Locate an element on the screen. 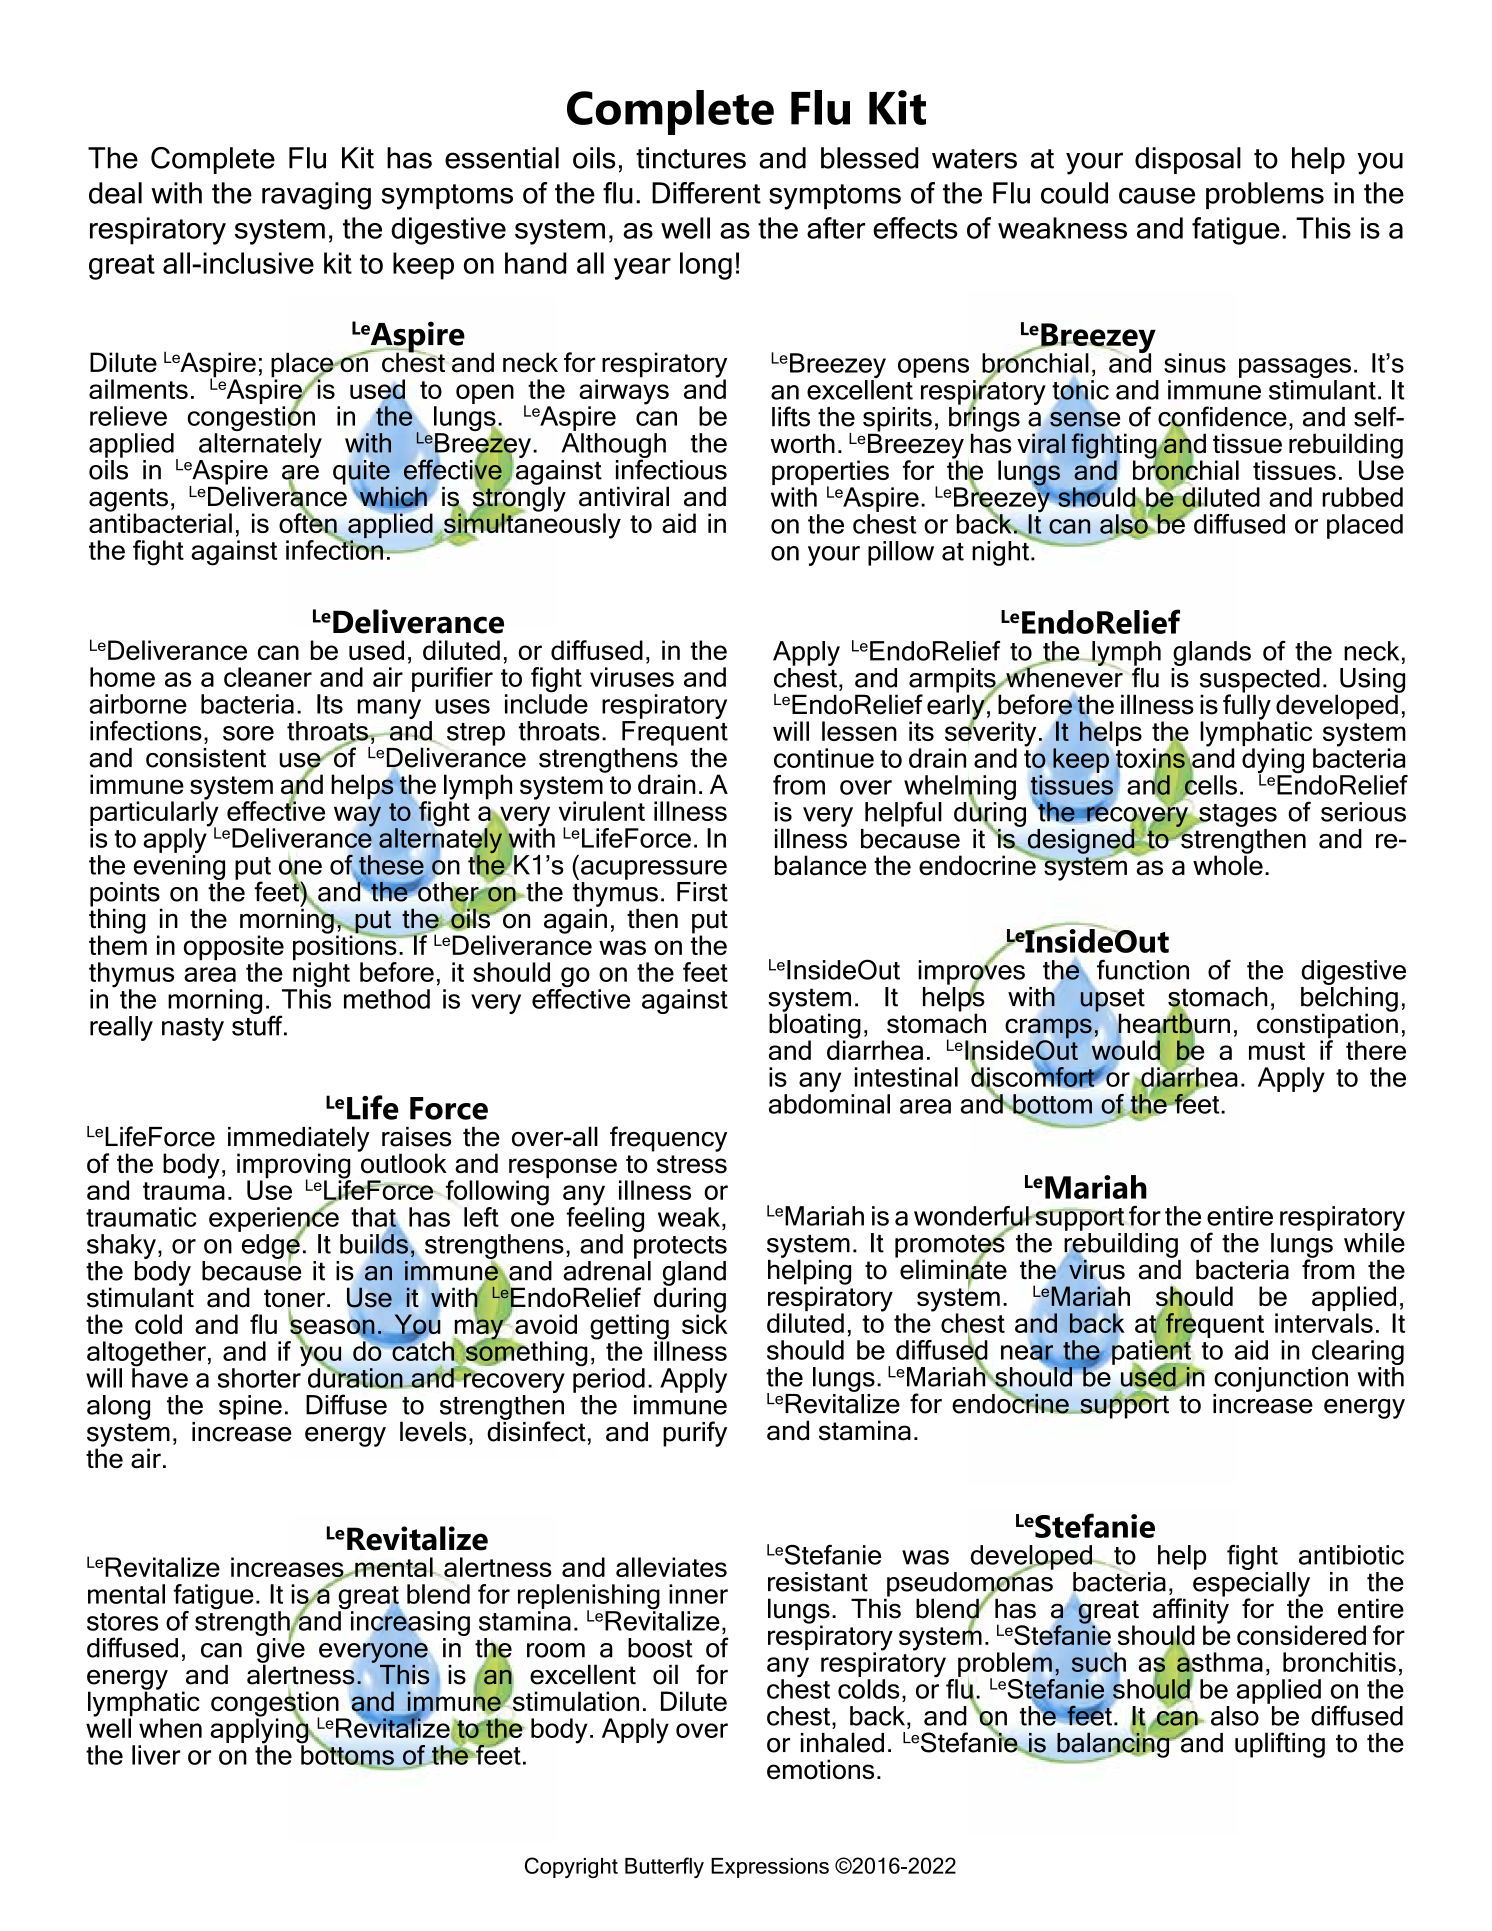 This screenshot has width=1492, height=1931. conjunction is located at coordinates (1281, 1379).
